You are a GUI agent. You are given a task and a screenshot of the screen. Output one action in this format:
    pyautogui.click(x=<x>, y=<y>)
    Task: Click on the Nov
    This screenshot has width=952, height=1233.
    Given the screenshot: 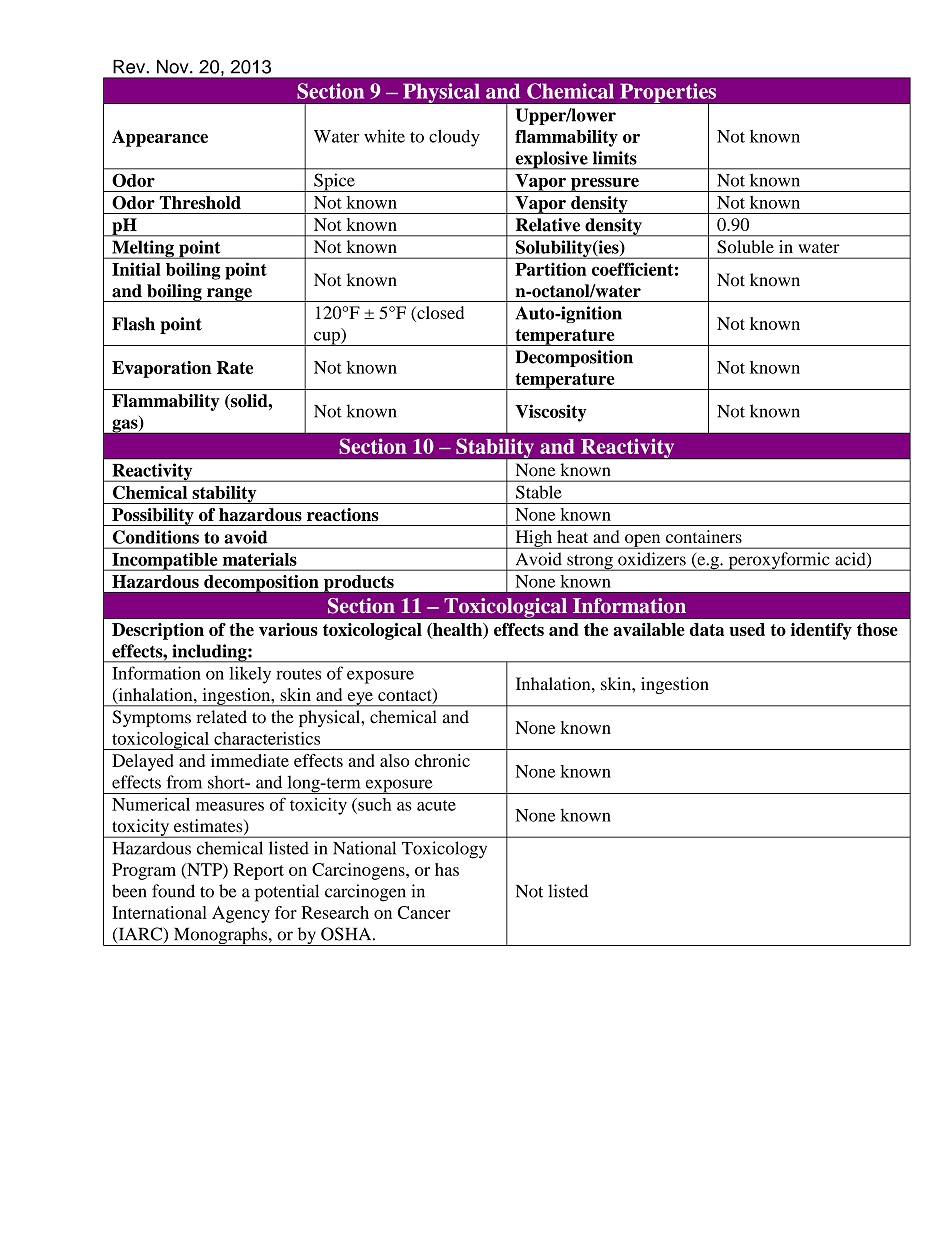 What is the action you would take?
    pyautogui.click(x=174, y=67)
